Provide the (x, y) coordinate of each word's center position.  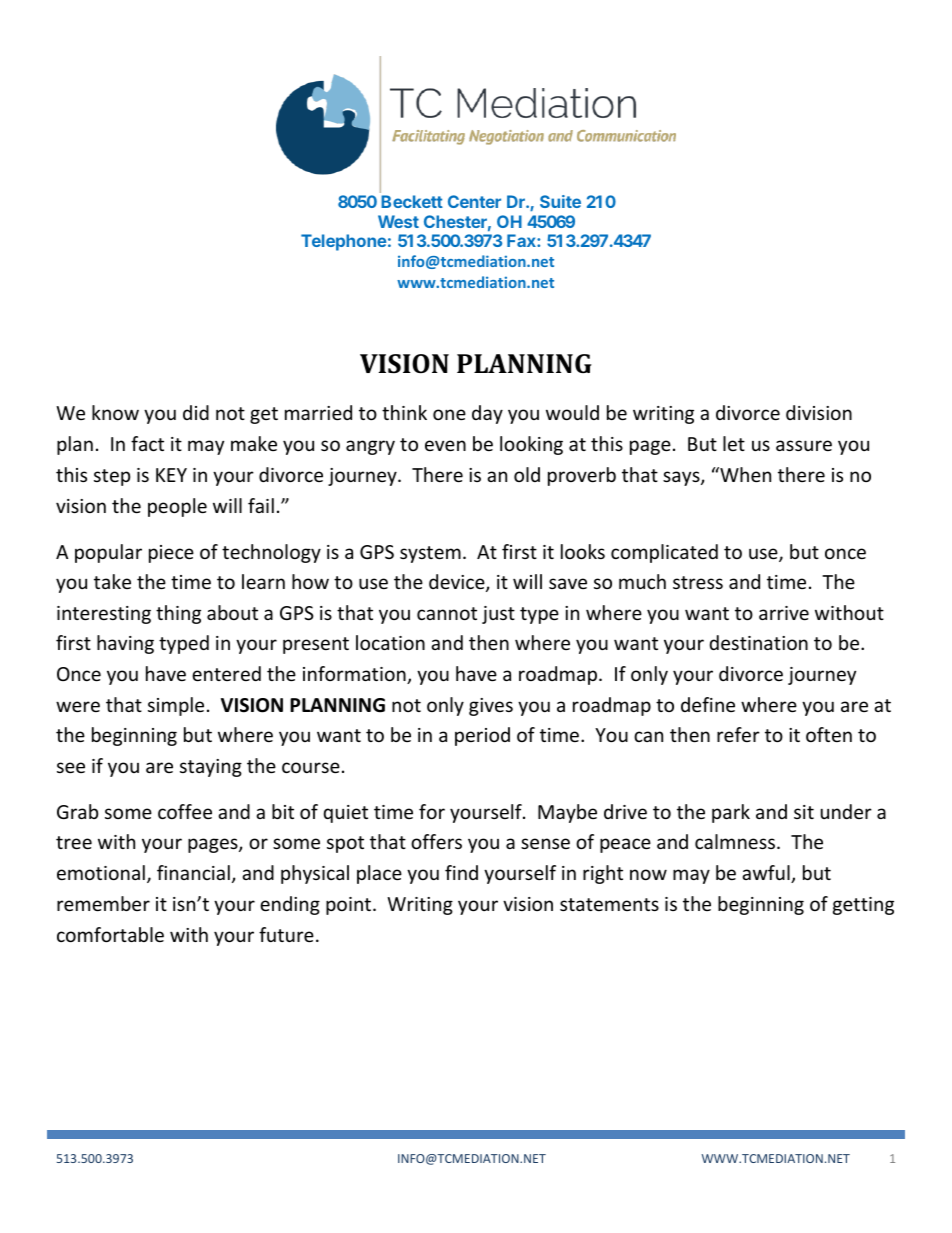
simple (176, 706)
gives (491, 707)
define (708, 704)
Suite (560, 201)
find (461, 872)
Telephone (343, 242)
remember (103, 903)
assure (804, 445)
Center (474, 201)
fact (147, 443)
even (445, 445)
